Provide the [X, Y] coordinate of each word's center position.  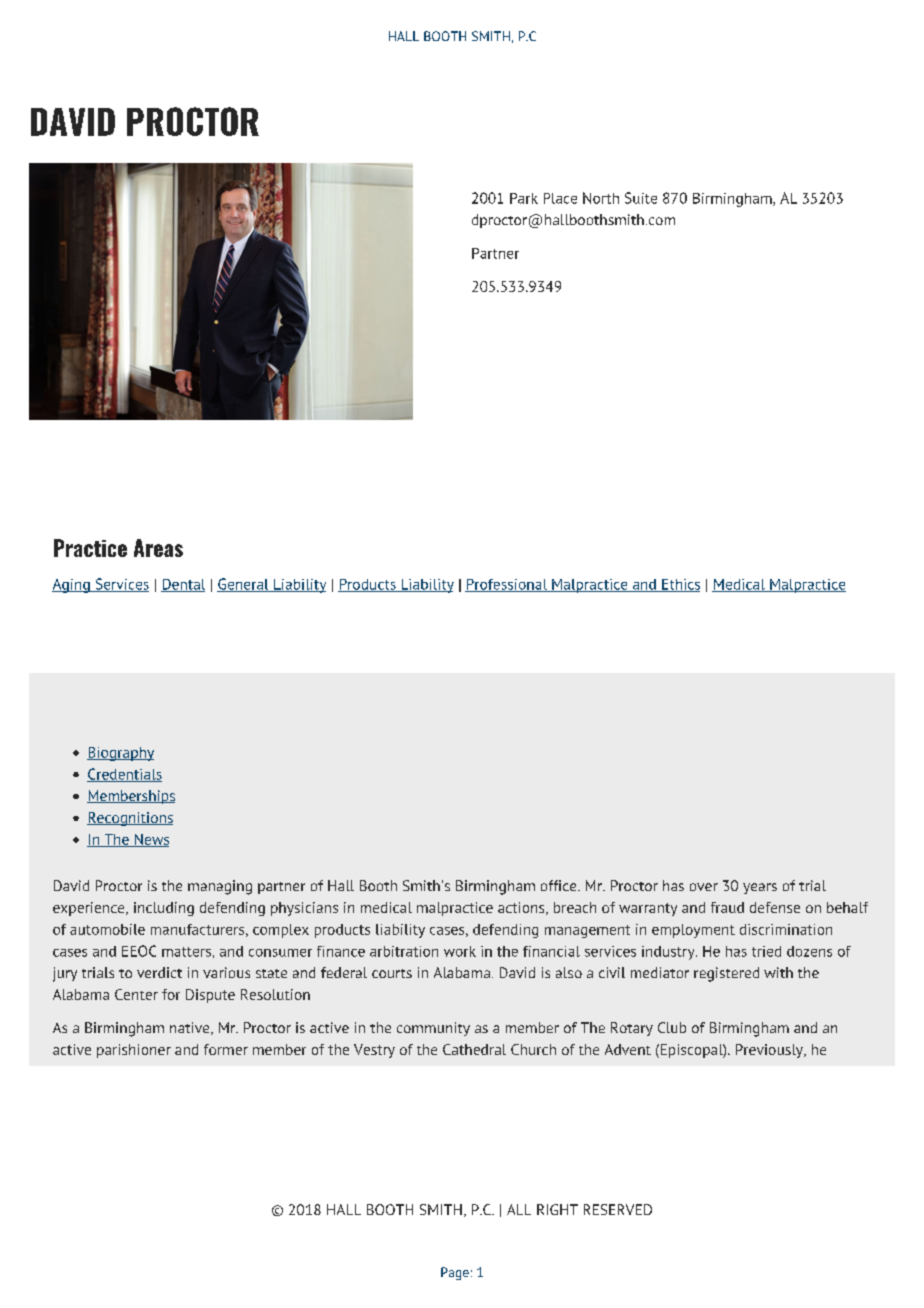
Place [560, 198]
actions [522, 908]
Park [524, 198]
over [704, 887]
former [226, 1049]
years [760, 888]
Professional [507, 585]
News [150, 840]
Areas [158, 548]
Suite [641, 198]
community [433, 1029]
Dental [183, 585]
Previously [770, 1051]
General [244, 585]
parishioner [134, 1051]
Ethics [680, 585]
